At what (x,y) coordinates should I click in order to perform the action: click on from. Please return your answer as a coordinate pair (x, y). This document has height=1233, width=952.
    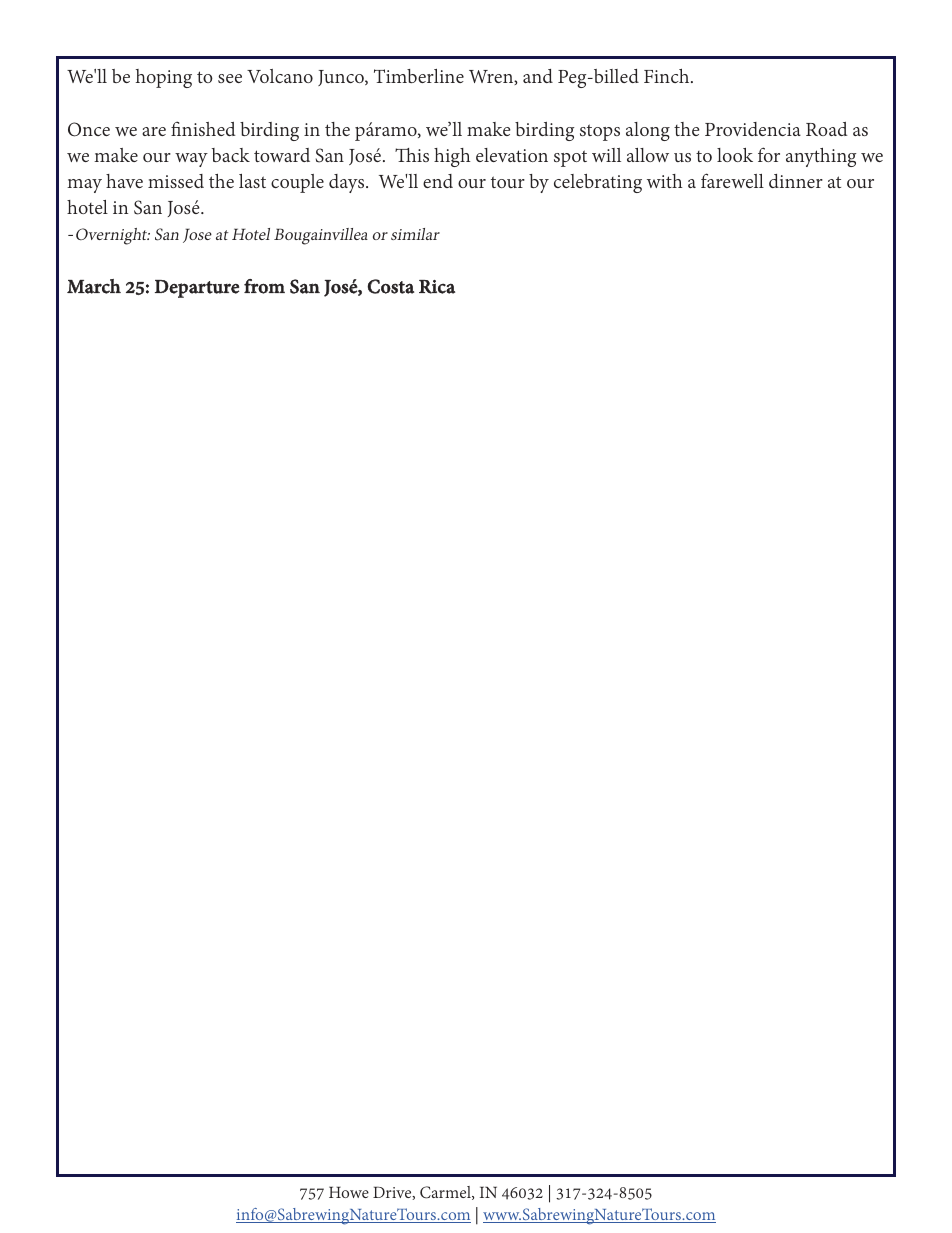
    Looking at the image, I should click on (264, 286).
